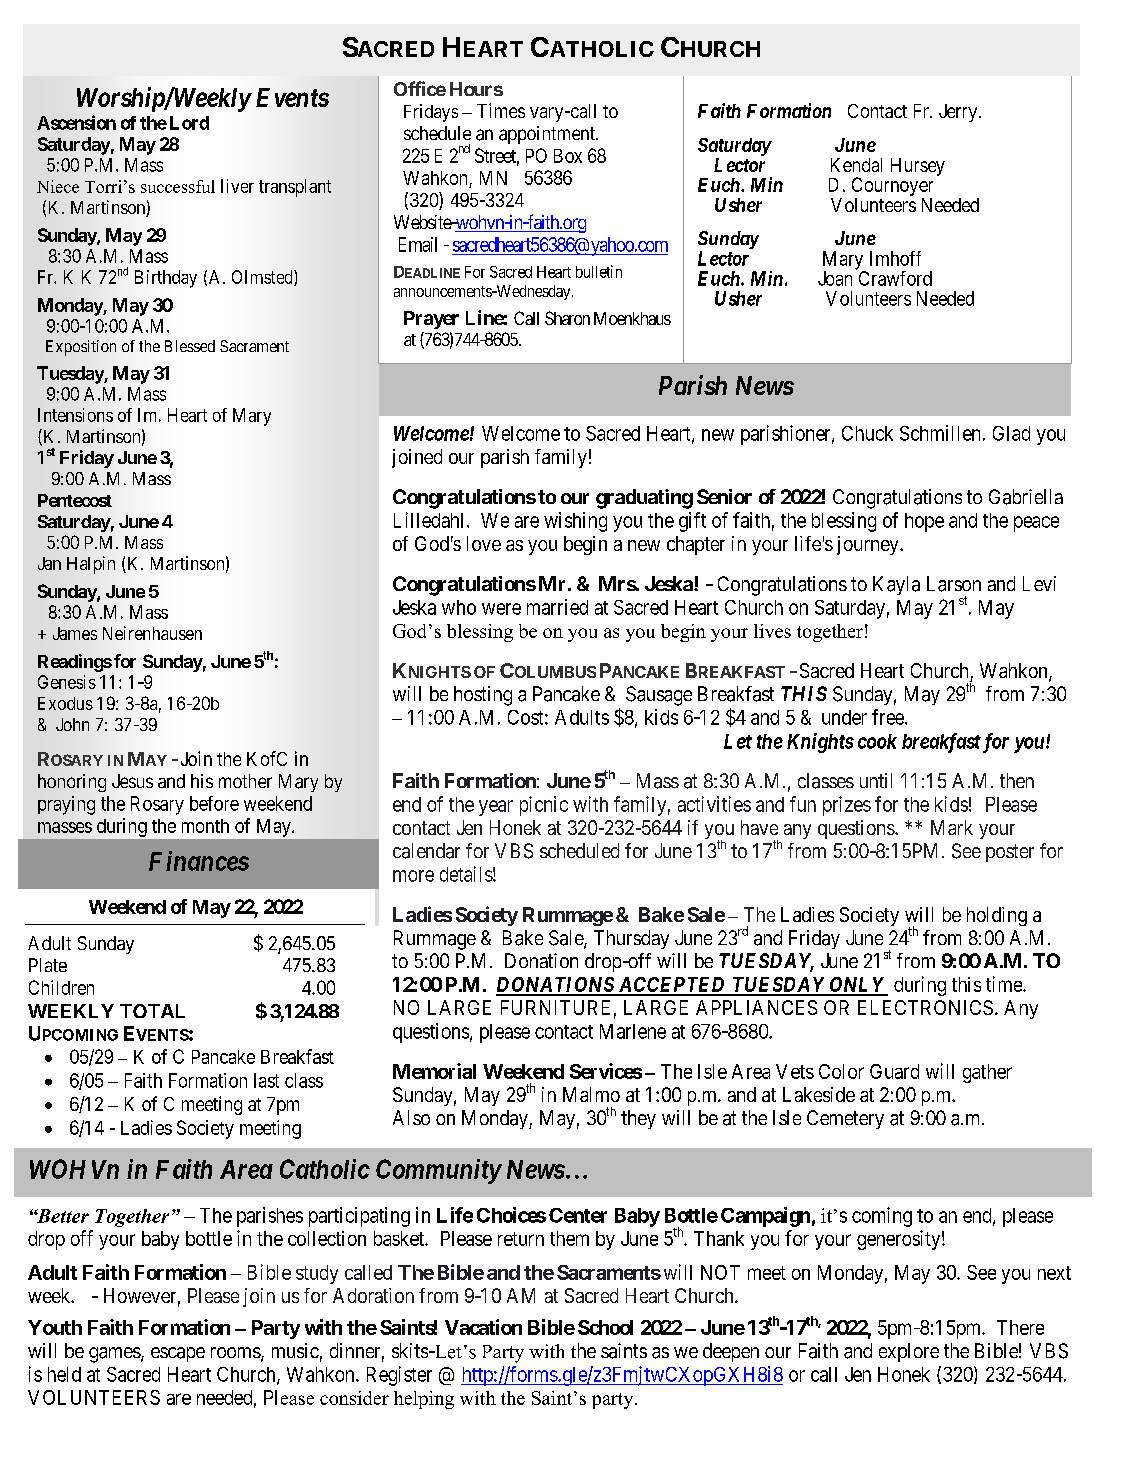  I want to click on TOTAL, so click(152, 1011).
